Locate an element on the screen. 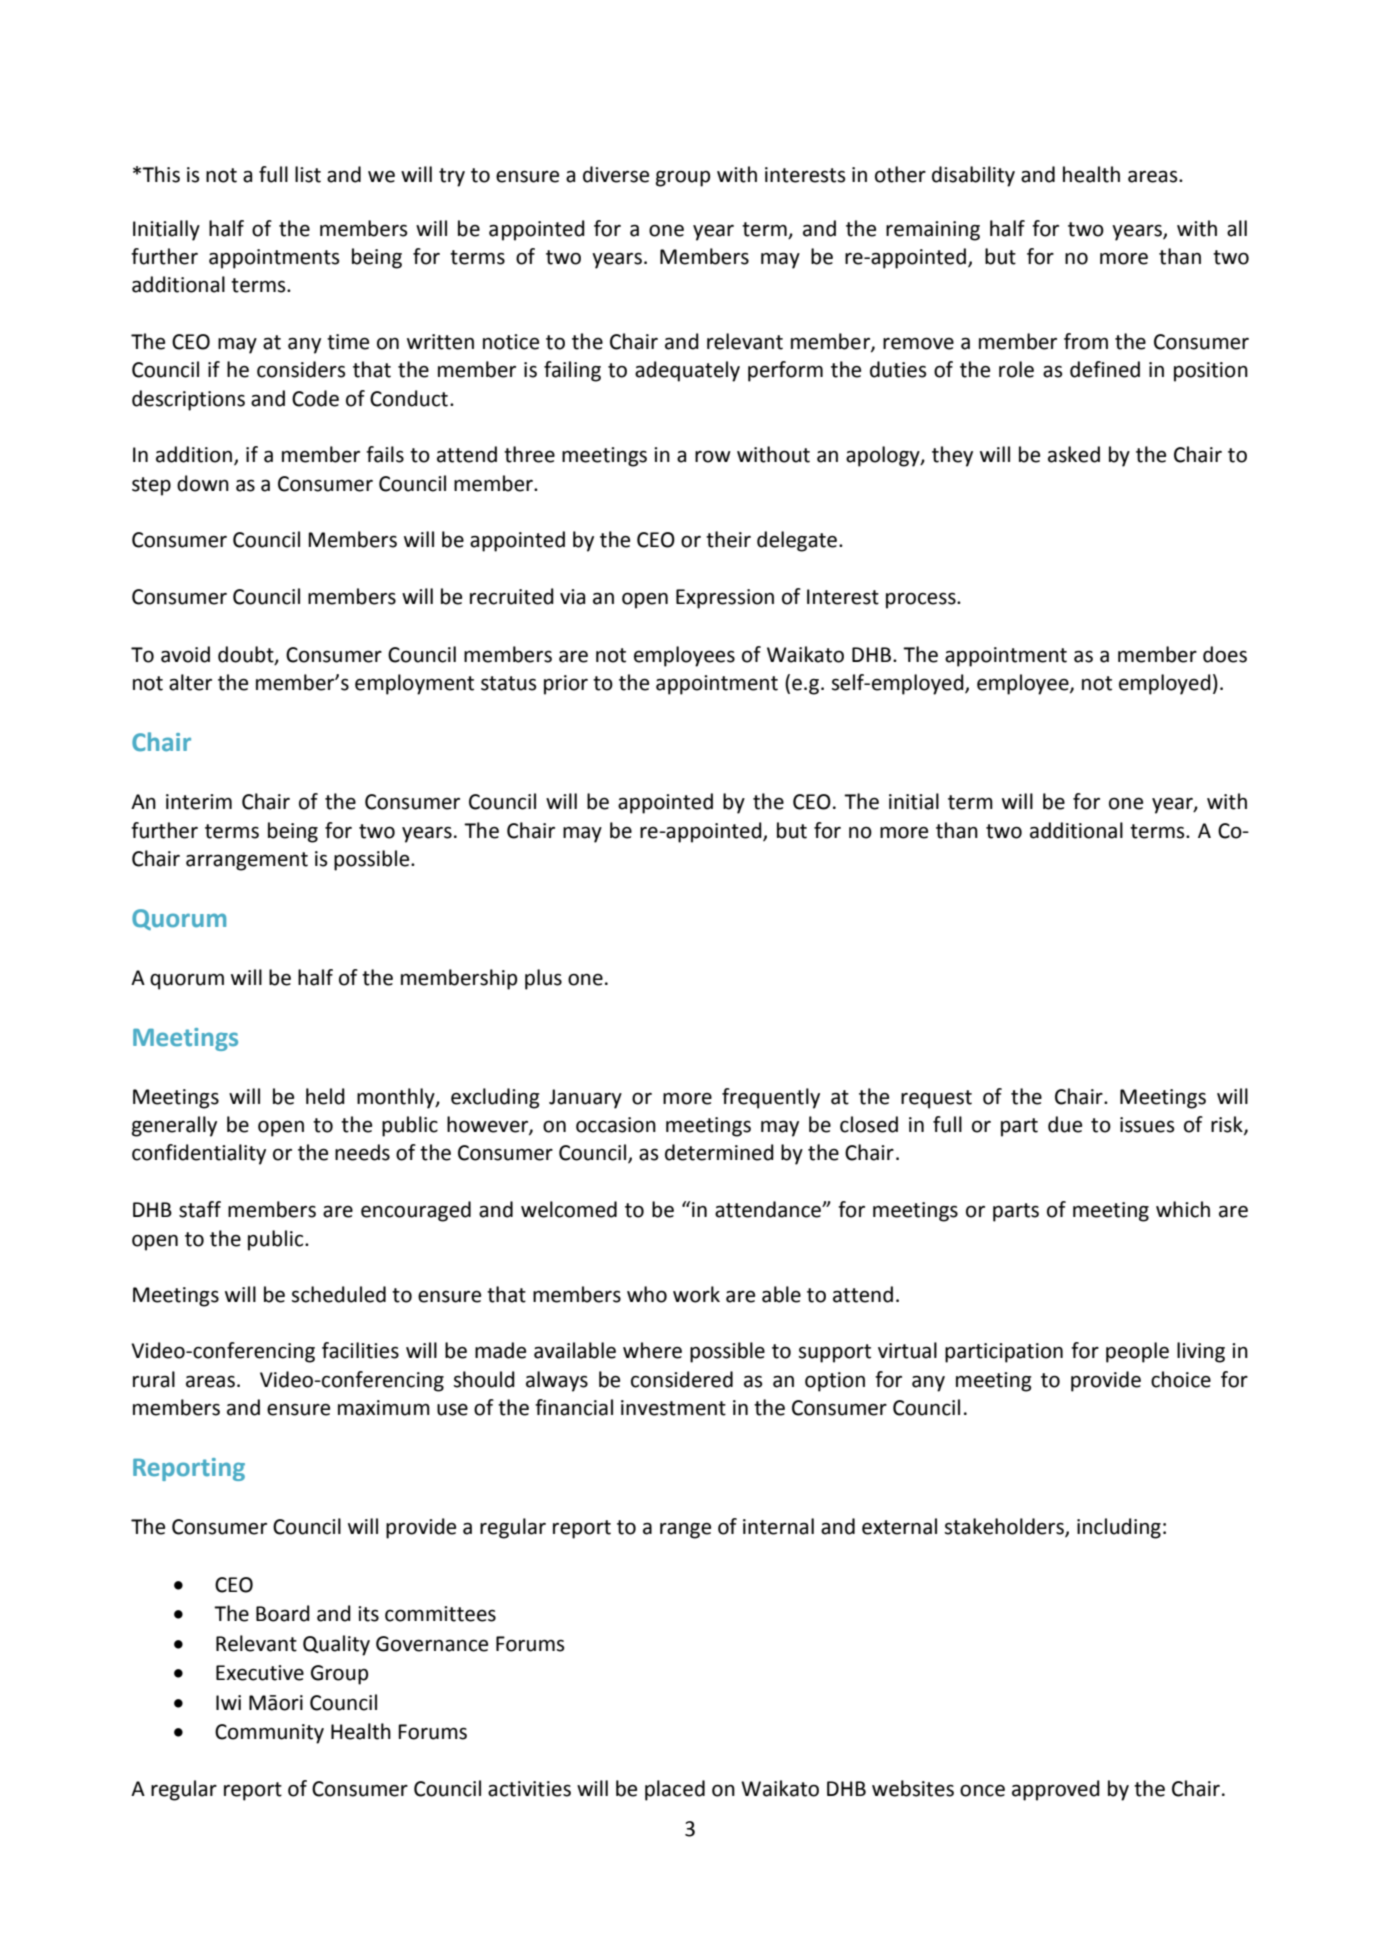 The height and width of the screenshot is (1954, 1381). disability is located at coordinates (973, 176).
